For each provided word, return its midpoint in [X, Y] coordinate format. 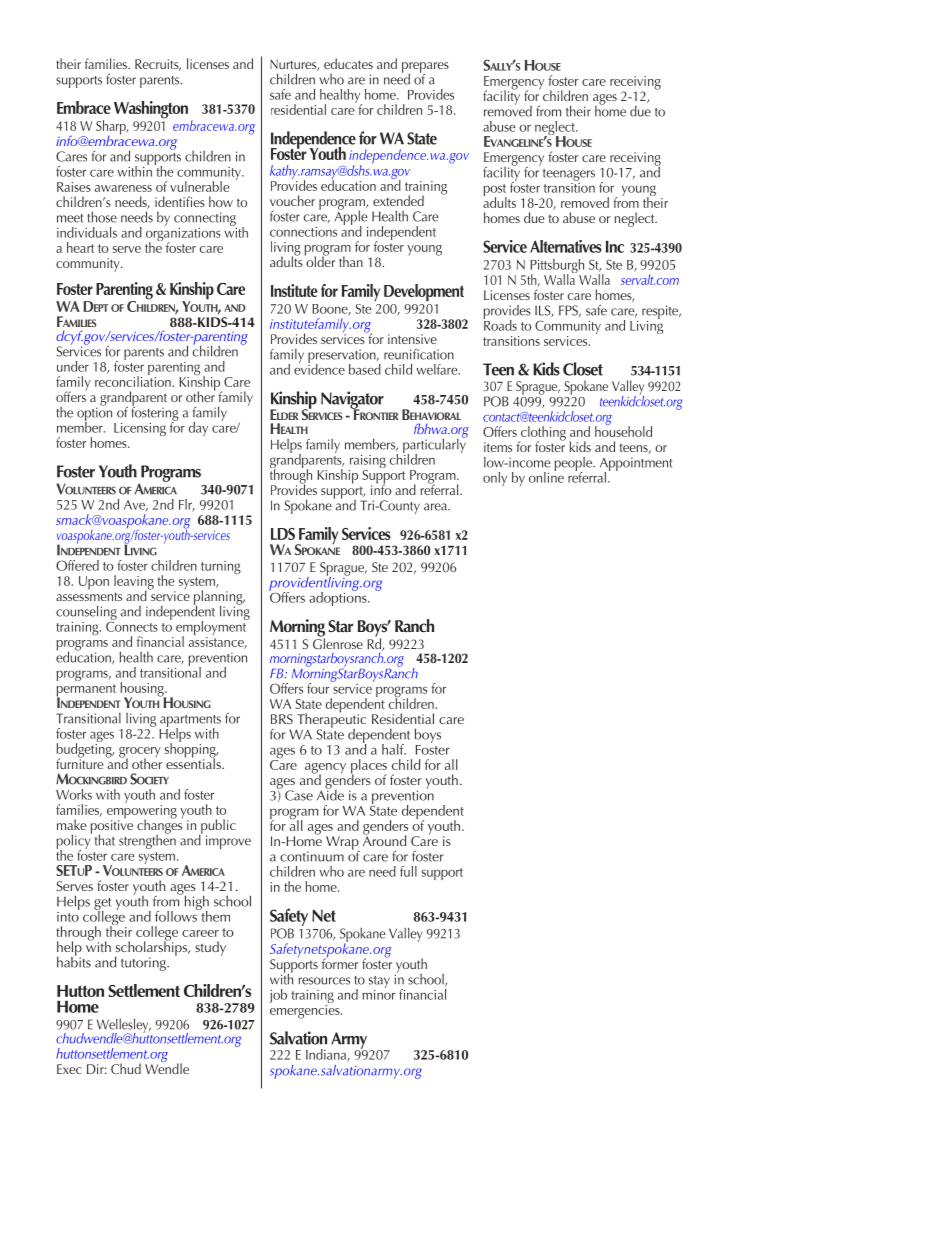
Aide [330, 794]
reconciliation [133, 380]
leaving [134, 583]
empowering [142, 811]
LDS [283, 534]
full [408, 871]
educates [348, 63]
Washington [151, 110]
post [495, 191]
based [365, 369]
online [546, 476]
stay [379, 982]
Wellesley [124, 1027]
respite [661, 312]
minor [378, 993]
